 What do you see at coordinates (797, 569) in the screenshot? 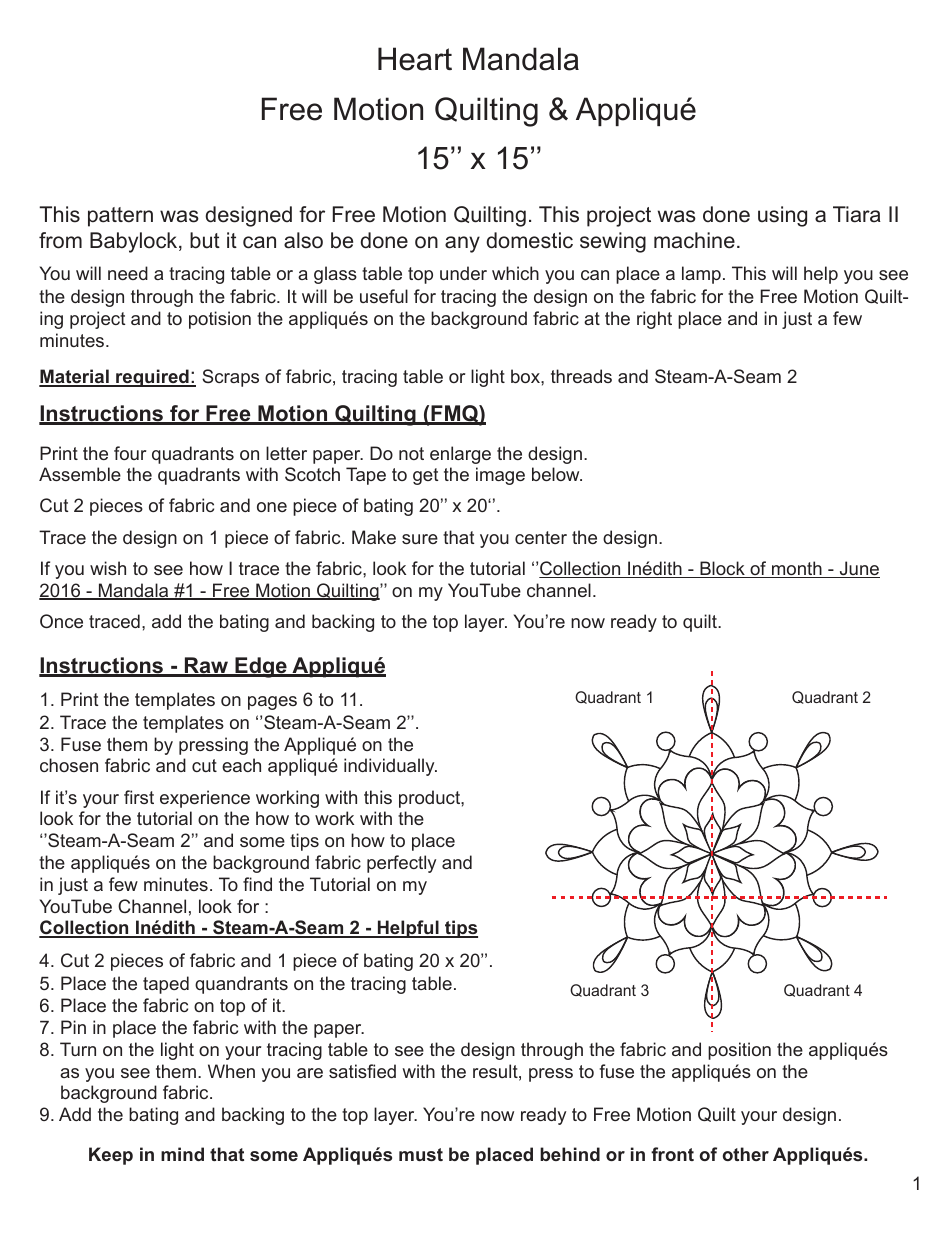
I see `month` at bounding box center [797, 569].
